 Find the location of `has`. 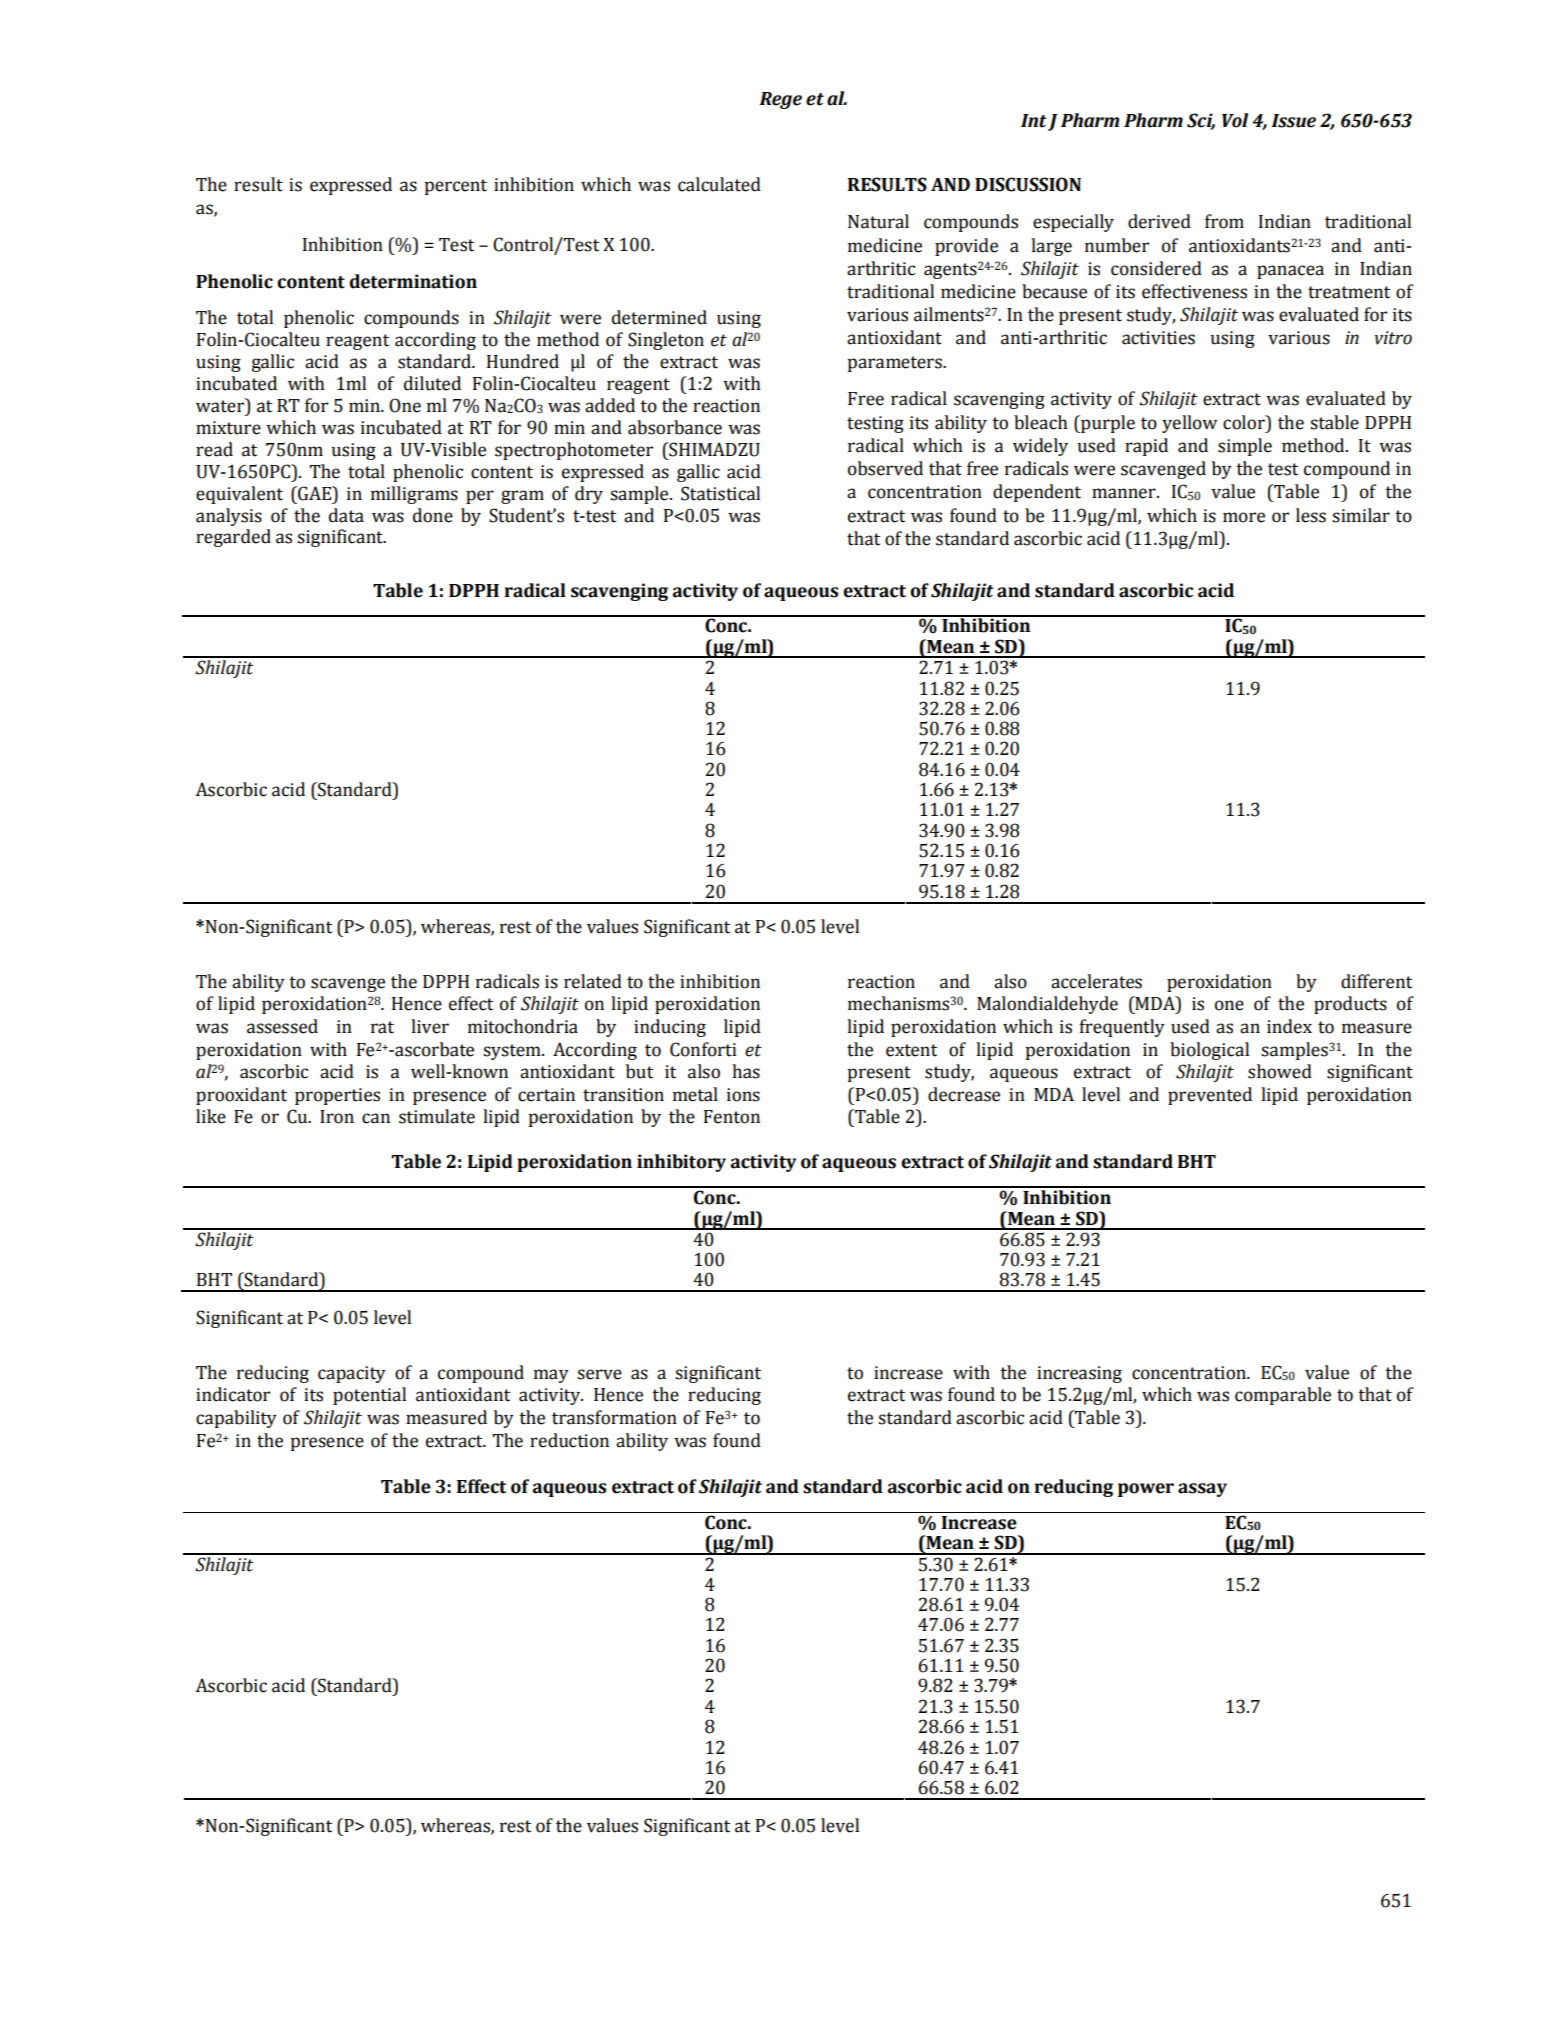

has is located at coordinates (746, 1071).
